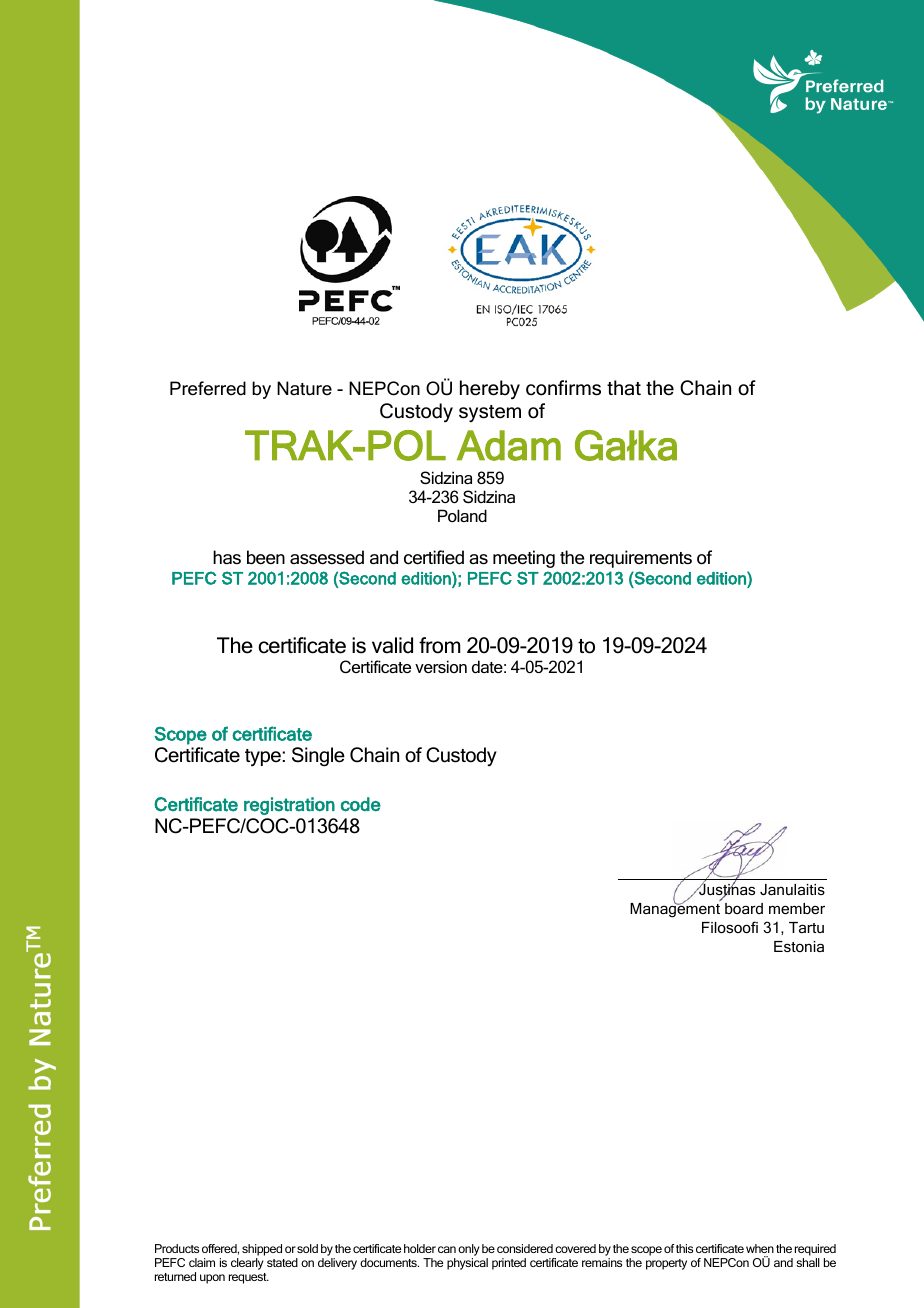  Describe the element at coordinates (289, 806) in the screenshot. I see `registration` at that location.
